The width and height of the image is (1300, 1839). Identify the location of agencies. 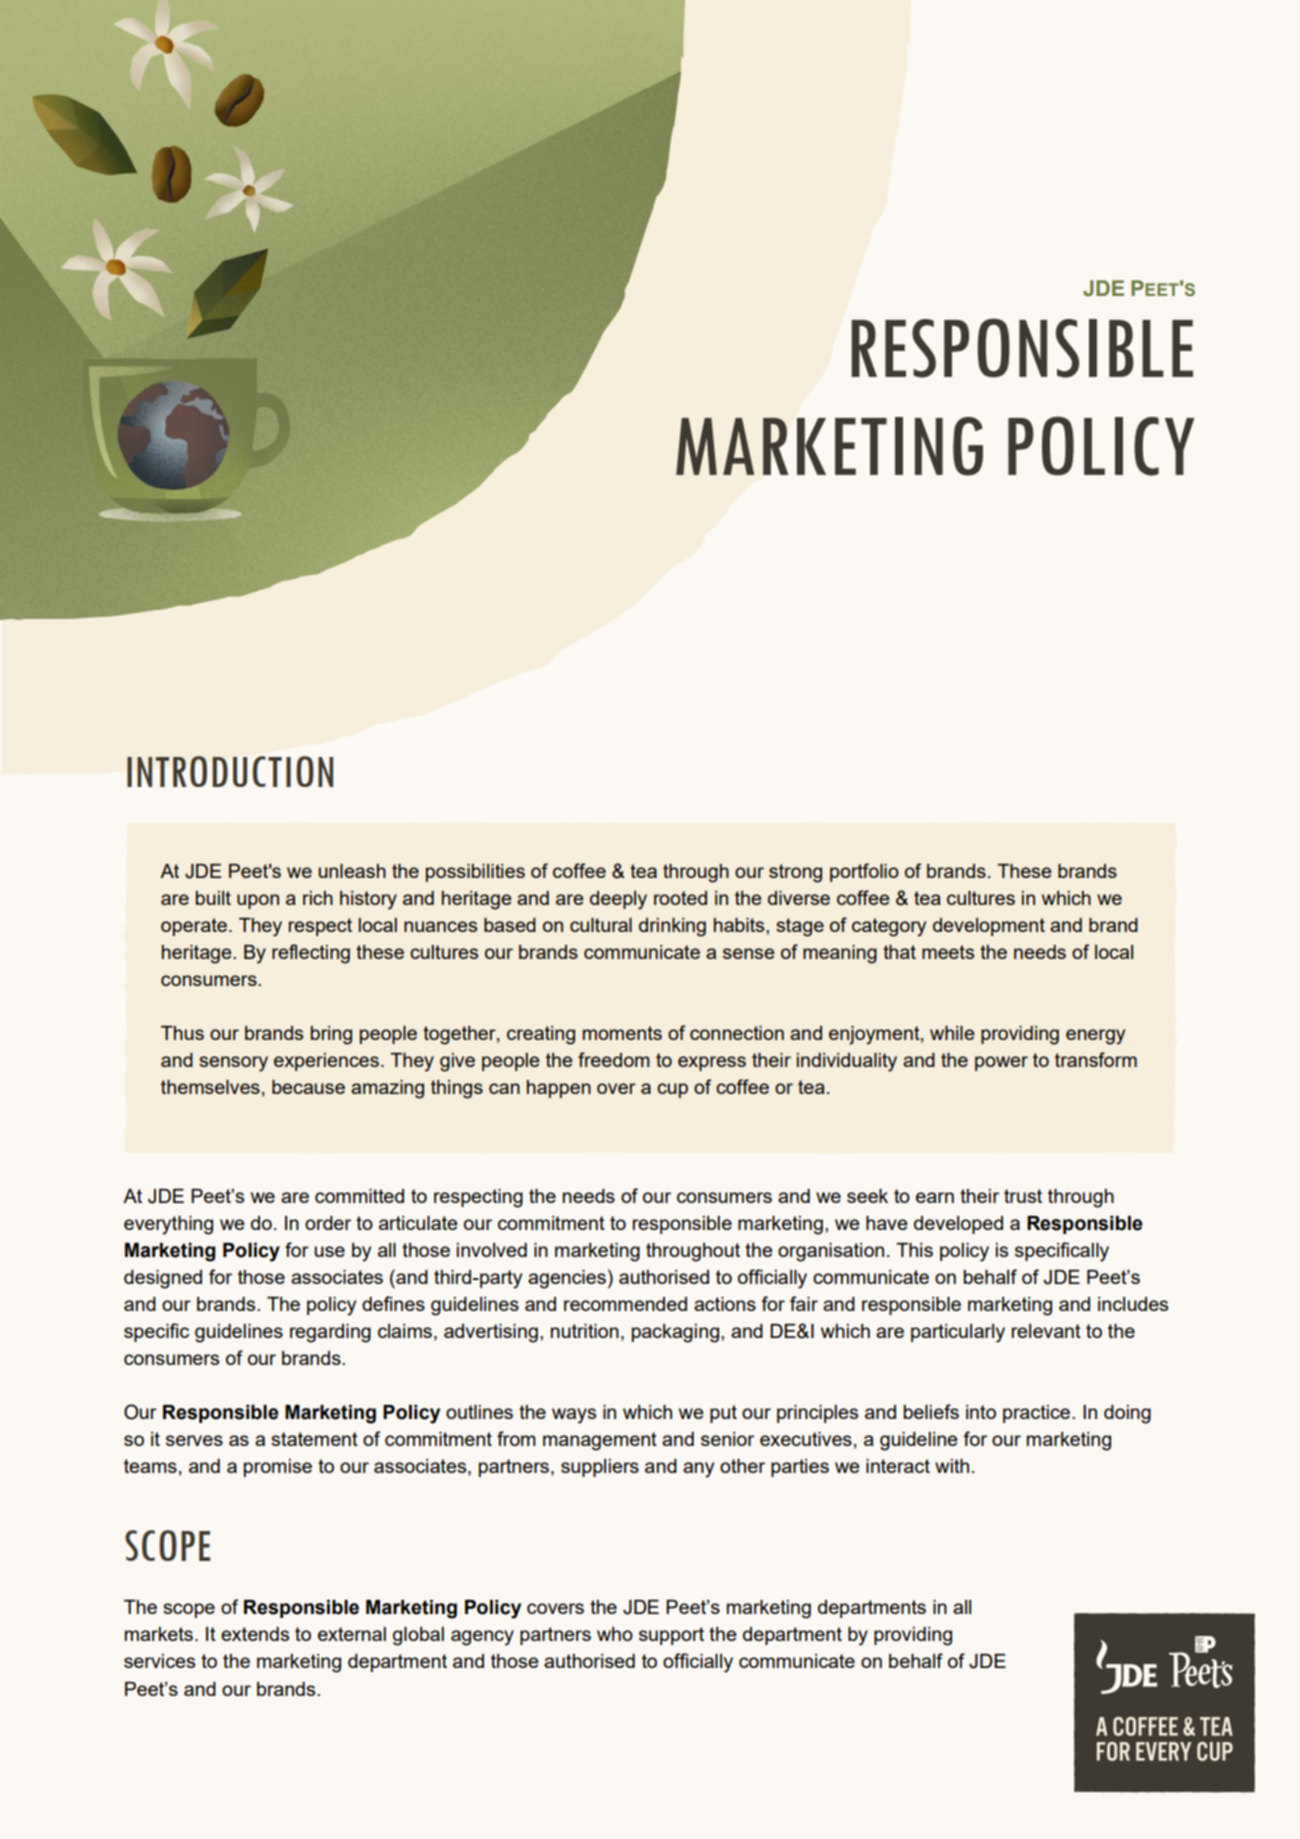
(567, 1279).
